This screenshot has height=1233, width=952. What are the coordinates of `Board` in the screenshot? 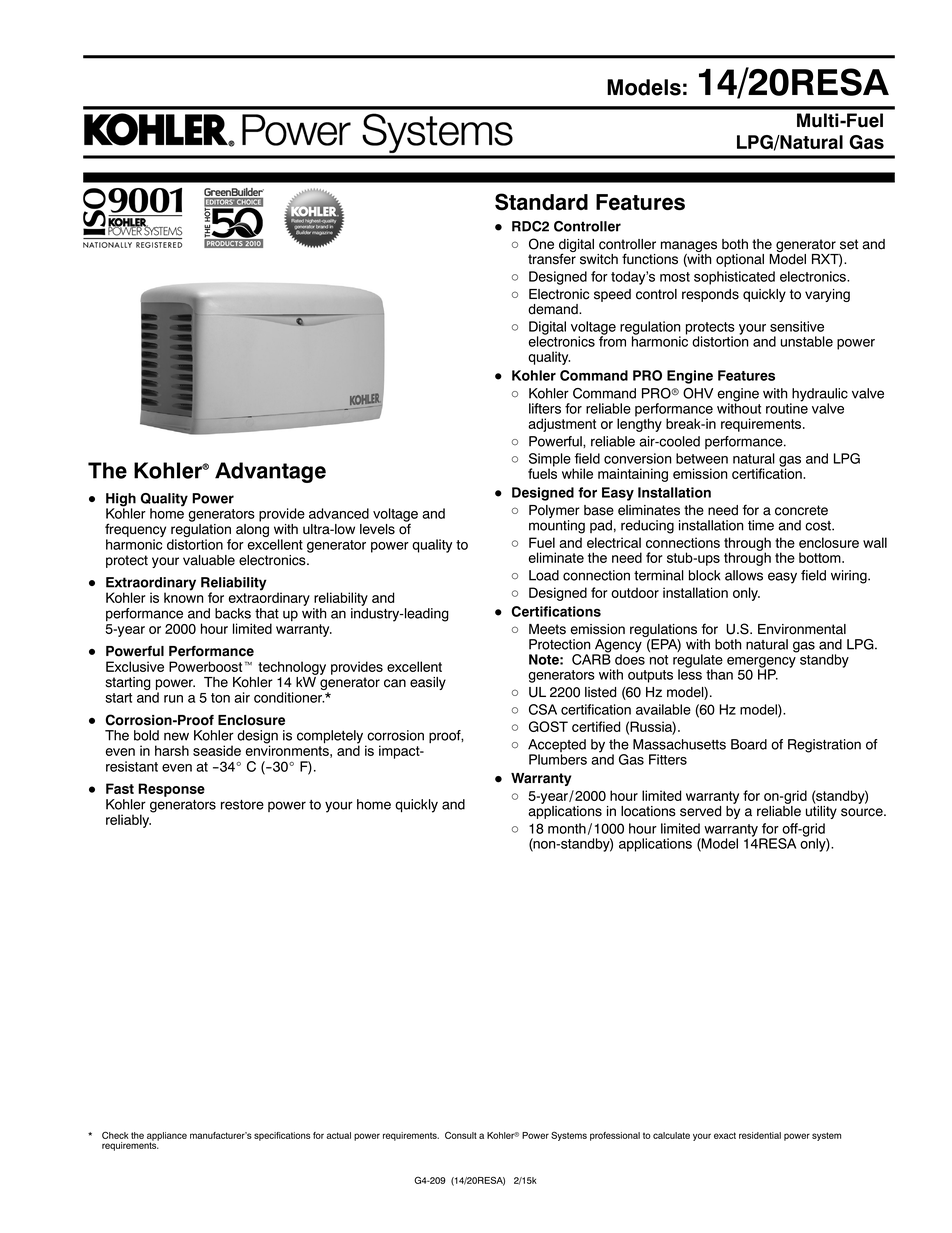 It's located at (749, 744).
